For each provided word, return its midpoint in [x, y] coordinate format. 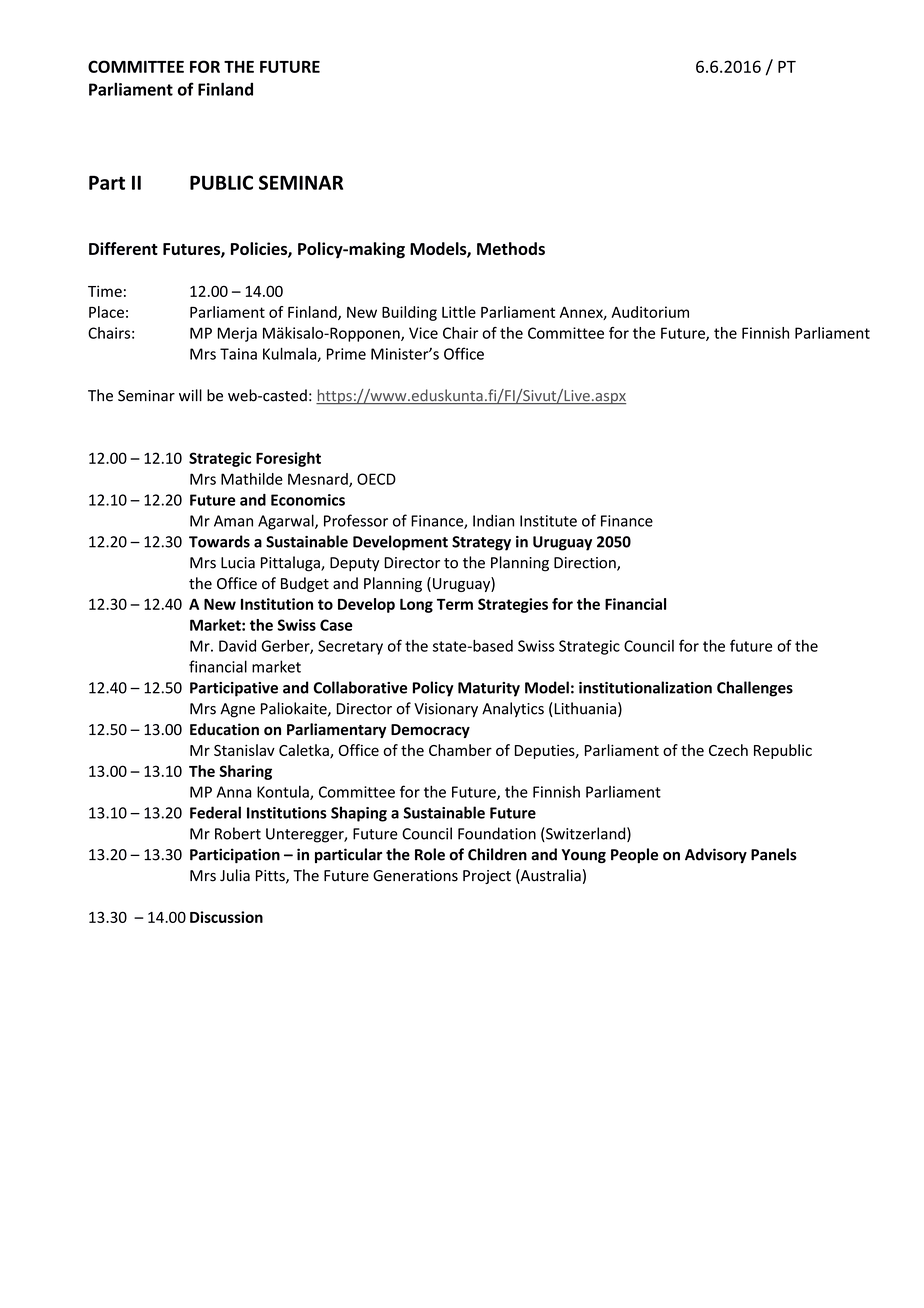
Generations [415, 876]
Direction [586, 564]
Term [455, 604]
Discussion [226, 917]
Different [123, 248]
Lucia [238, 563]
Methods [511, 248]
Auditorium [650, 312]
